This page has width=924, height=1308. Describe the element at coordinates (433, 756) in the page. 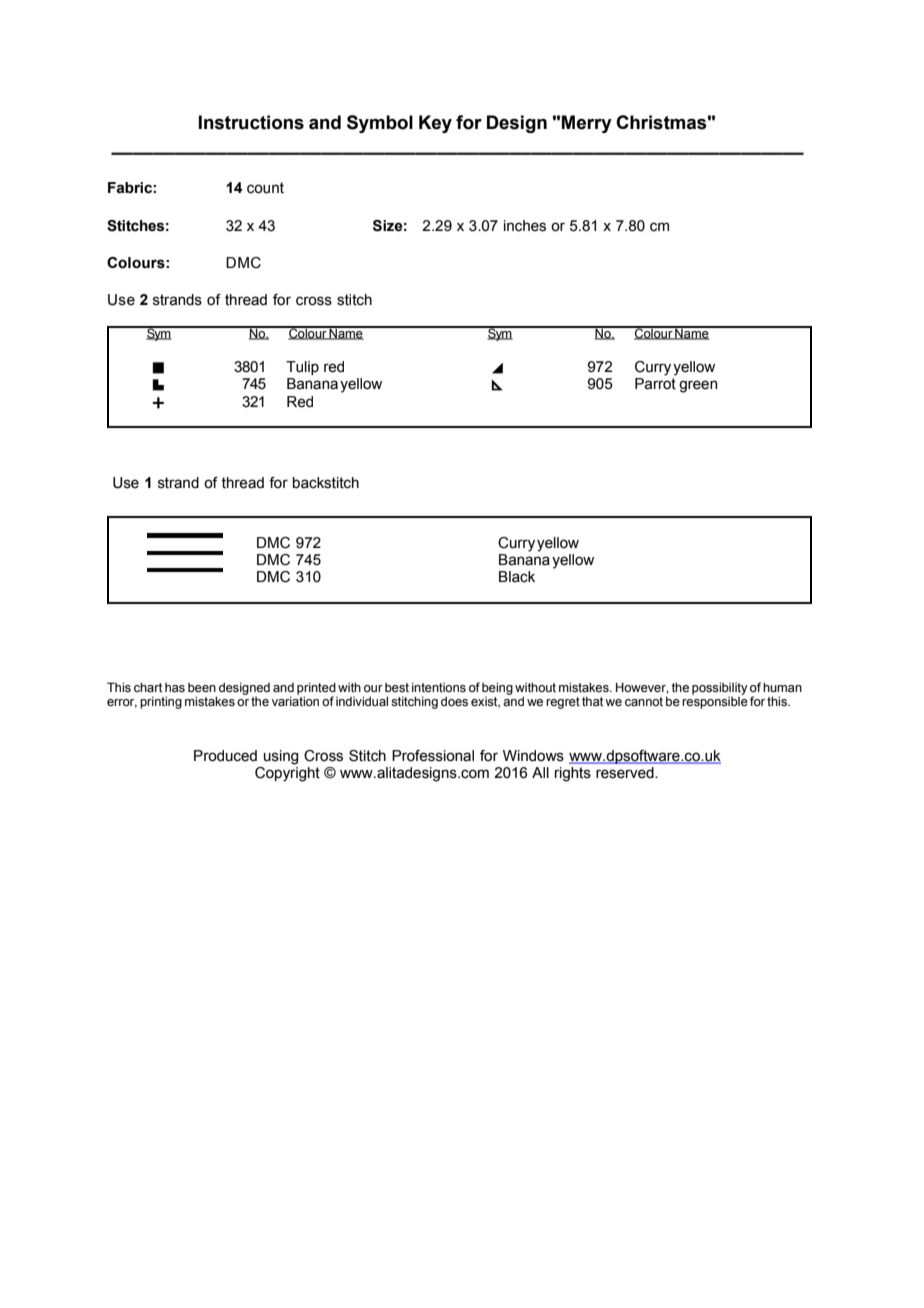

I see `Professional` at that location.
